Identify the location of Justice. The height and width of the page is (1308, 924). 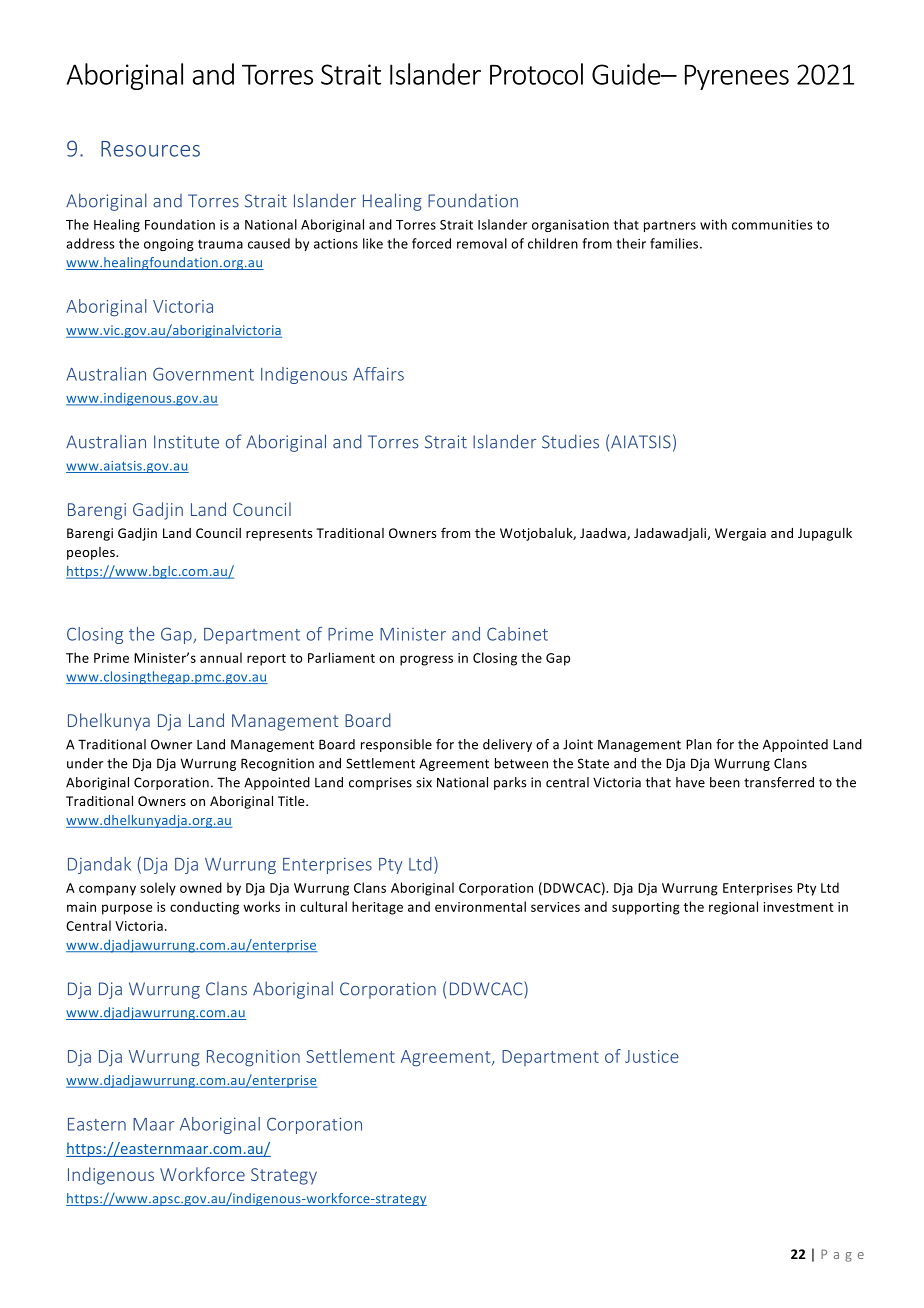
(652, 1056).
